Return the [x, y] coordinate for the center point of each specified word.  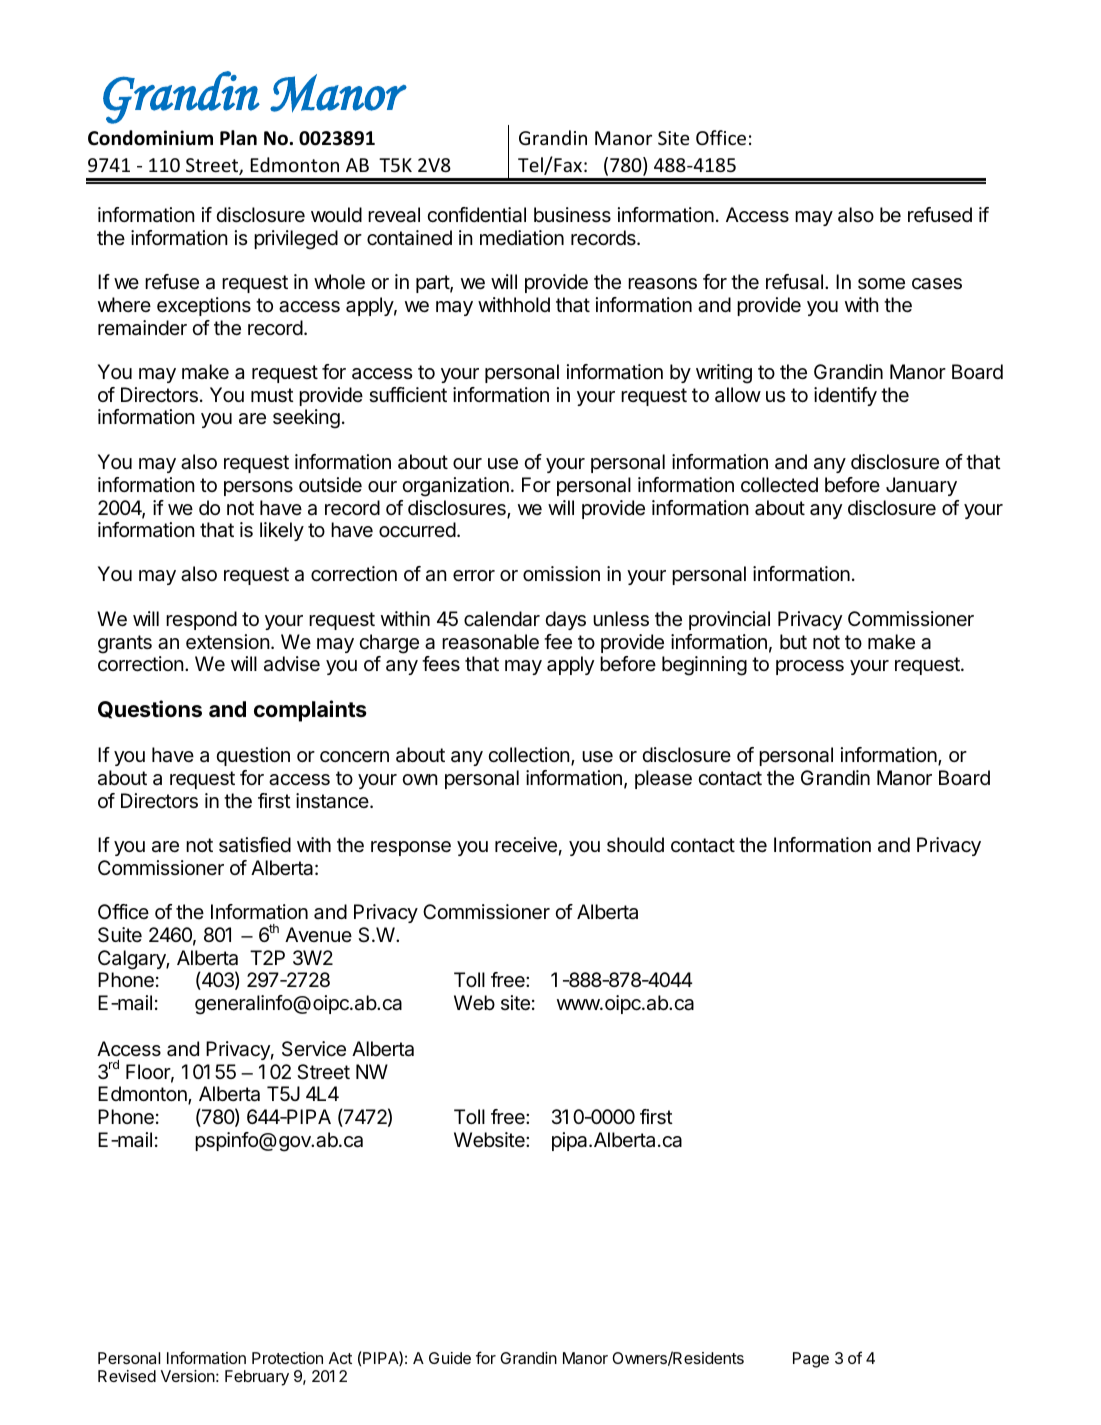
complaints [310, 711]
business [572, 214]
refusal [794, 282]
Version [188, 1376]
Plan [238, 137]
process [810, 667]
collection [529, 755]
